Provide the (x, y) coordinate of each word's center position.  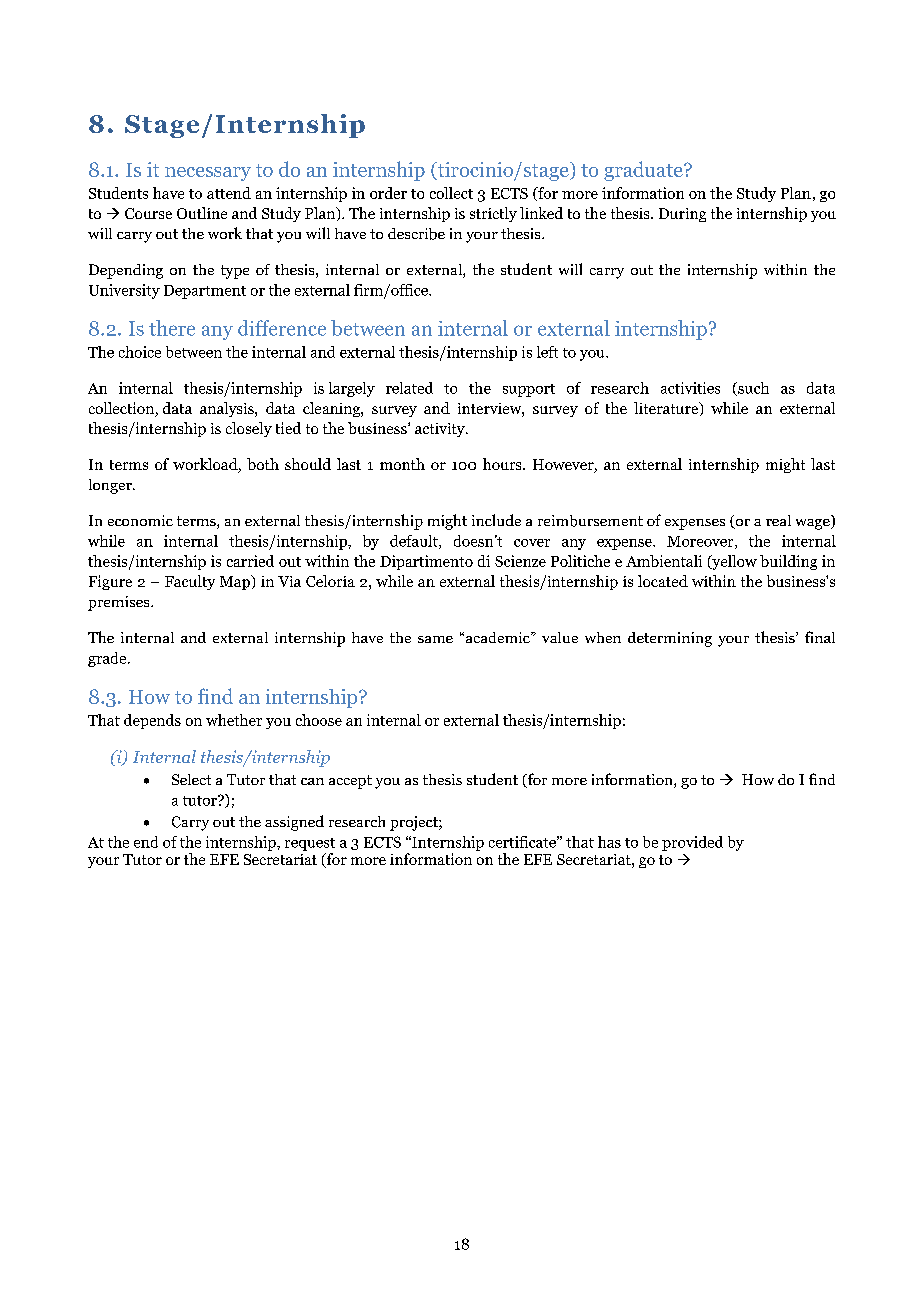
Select (191, 779)
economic (140, 520)
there (172, 328)
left (547, 352)
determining (670, 639)
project (415, 823)
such (752, 389)
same (435, 639)
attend (229, 193)
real (778, 520)
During (682, 215)
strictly (493, 214)
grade (108, 659)
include (496, 520)
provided (692, 843)
